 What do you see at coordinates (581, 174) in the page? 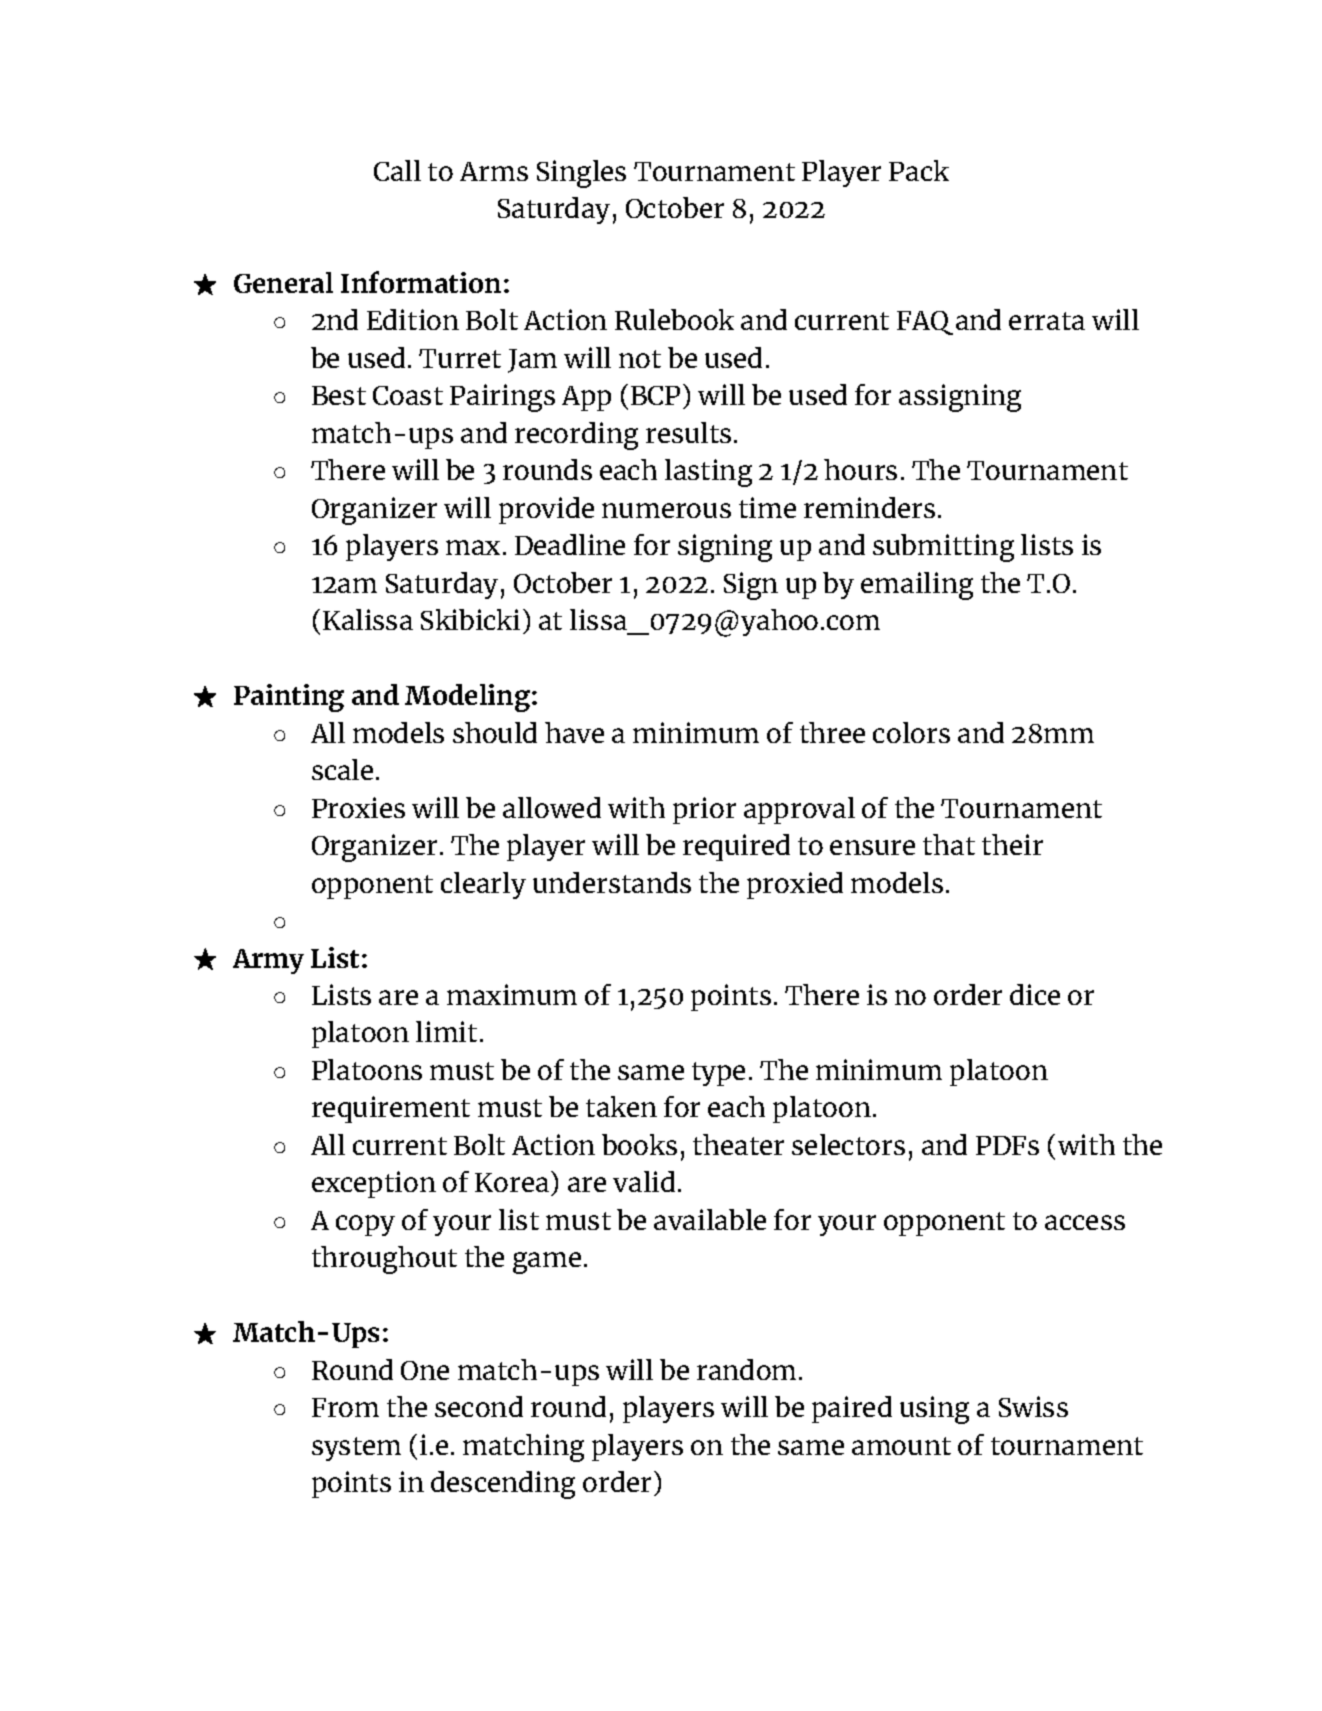
I see `Singles` at bounding box center [581, 174].
